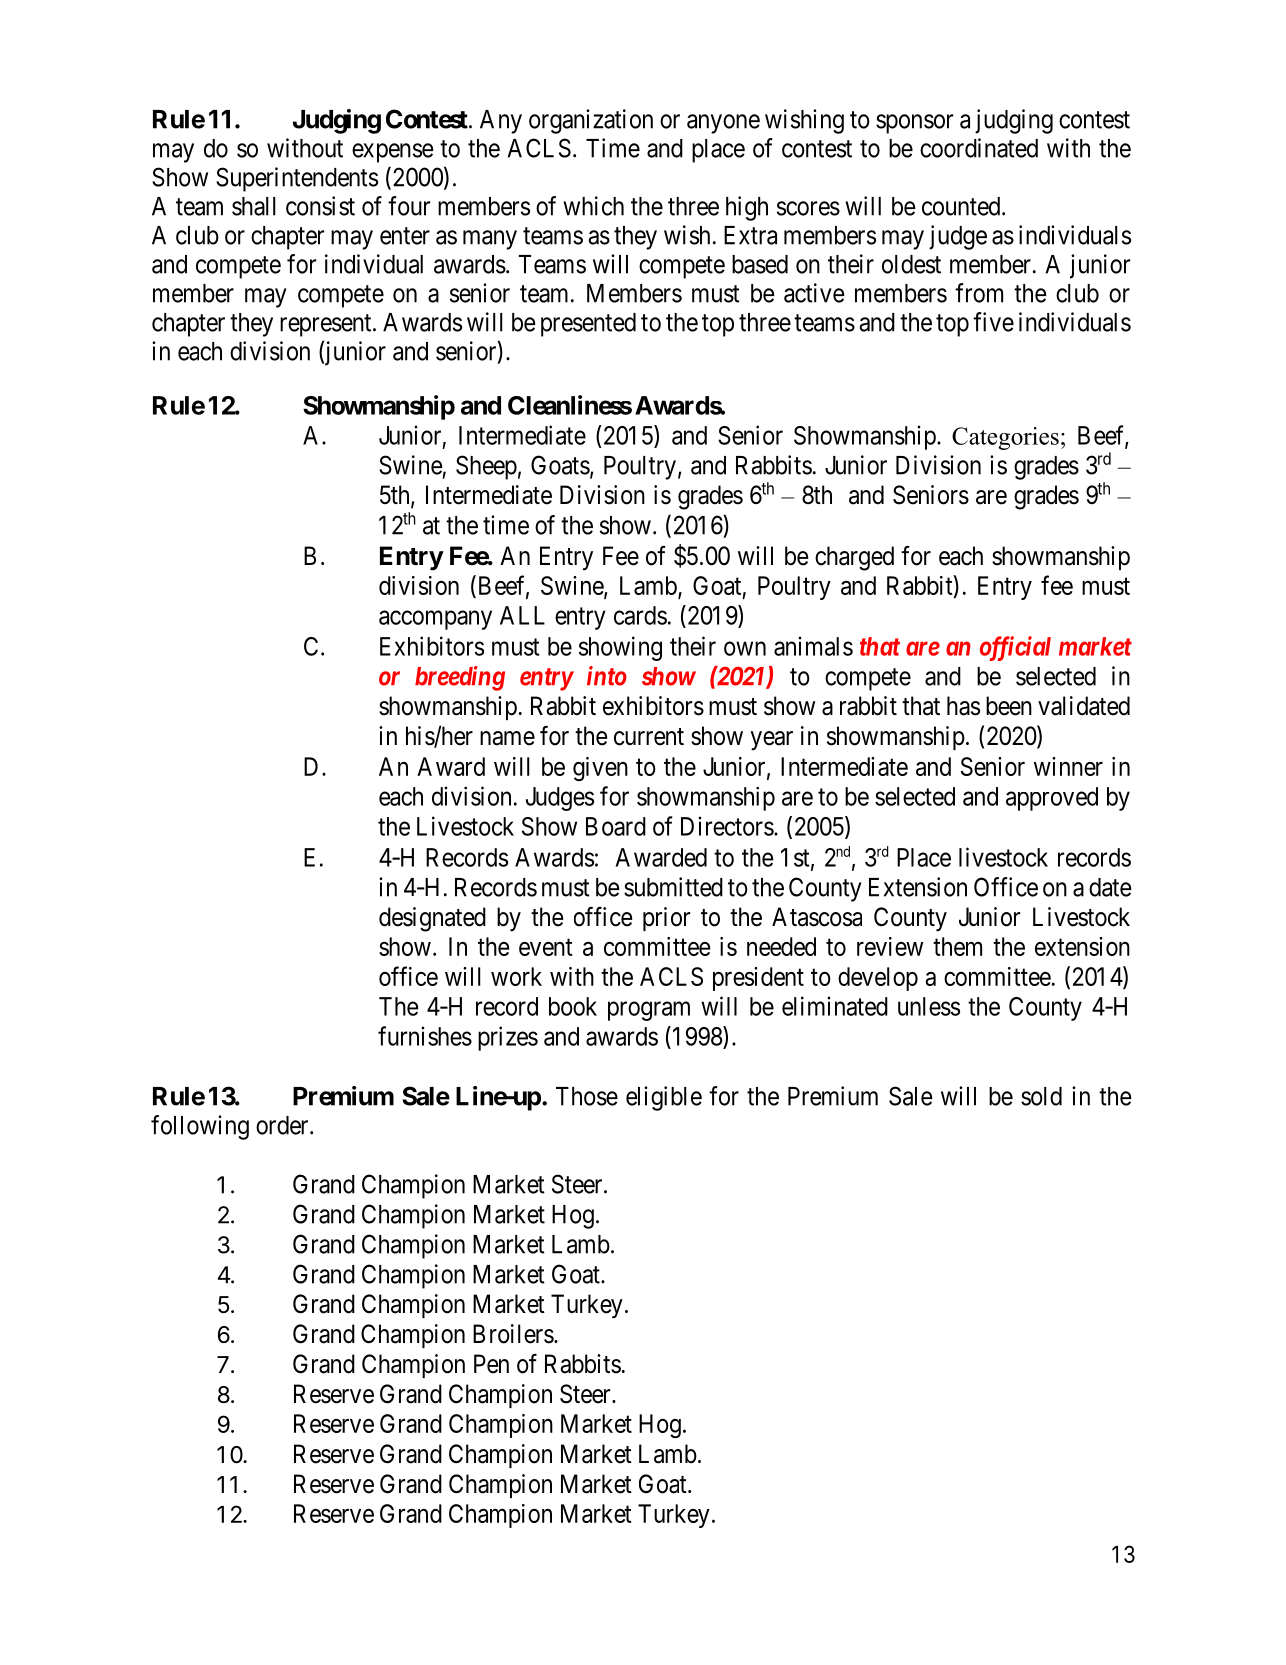  What do you see at coordinates (1015, 648) in the document?
I see `official` at bounding box center [1015, 648].
